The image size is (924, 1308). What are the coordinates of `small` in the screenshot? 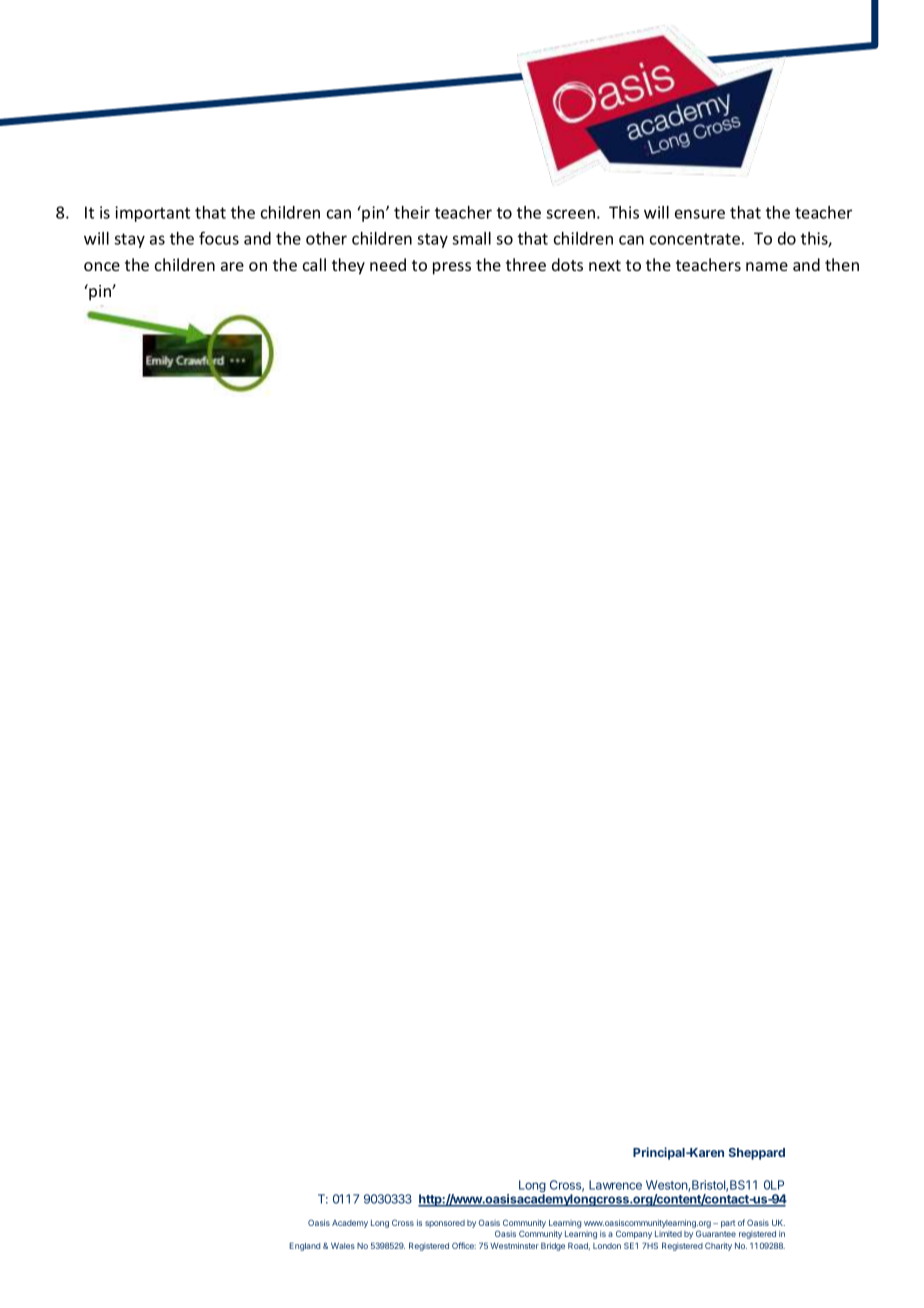 It's located at (471, 238).
